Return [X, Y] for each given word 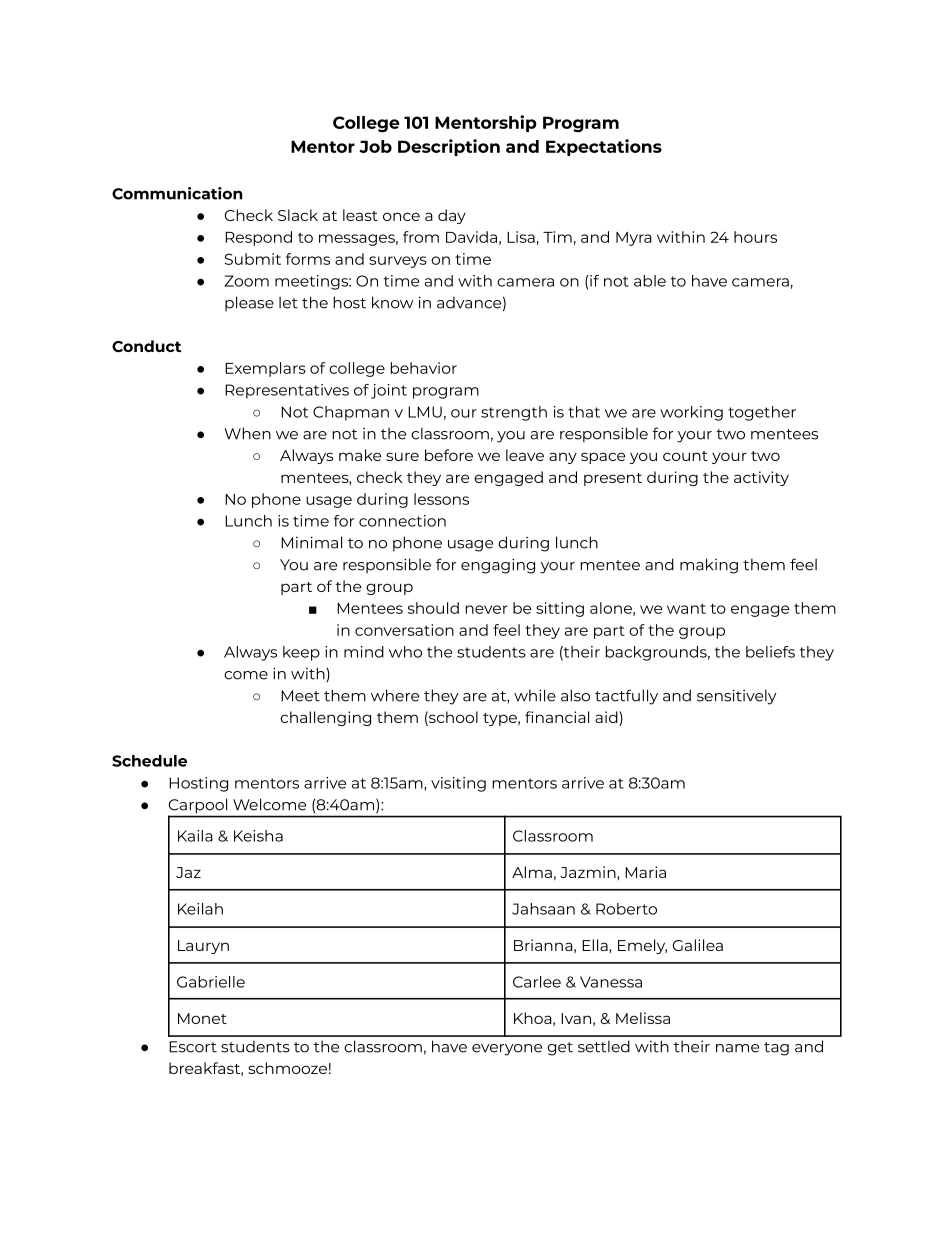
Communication [177, 193]
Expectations [604, 147]
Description [449, 147]
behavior [423, 368]
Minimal [311, 542]
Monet [202, 1018]
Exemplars [265, 369]
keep [301, 653]
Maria [645, 872]
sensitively [737, 697]
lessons [441, 499]
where [395, 695]
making [709, 566]
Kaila [195, 836]
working [691, 413]
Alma [532, 872]
